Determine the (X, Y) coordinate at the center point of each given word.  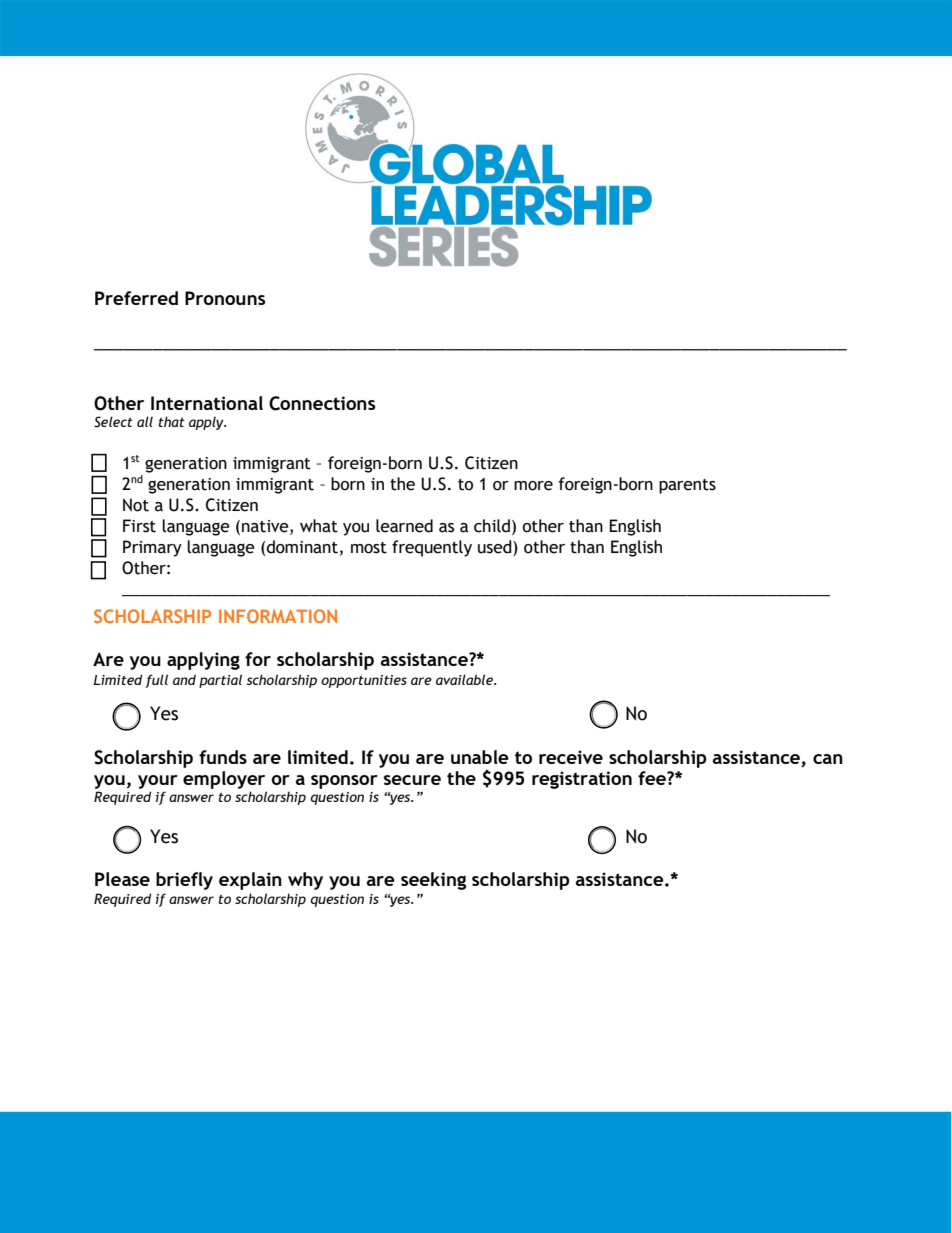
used (496, 548)
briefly (184, 881)
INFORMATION (278, 616)
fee (653, 778)
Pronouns (225, 298)
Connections (322, 403)
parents (687, 486)
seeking (433, 881)
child (492, 526)
